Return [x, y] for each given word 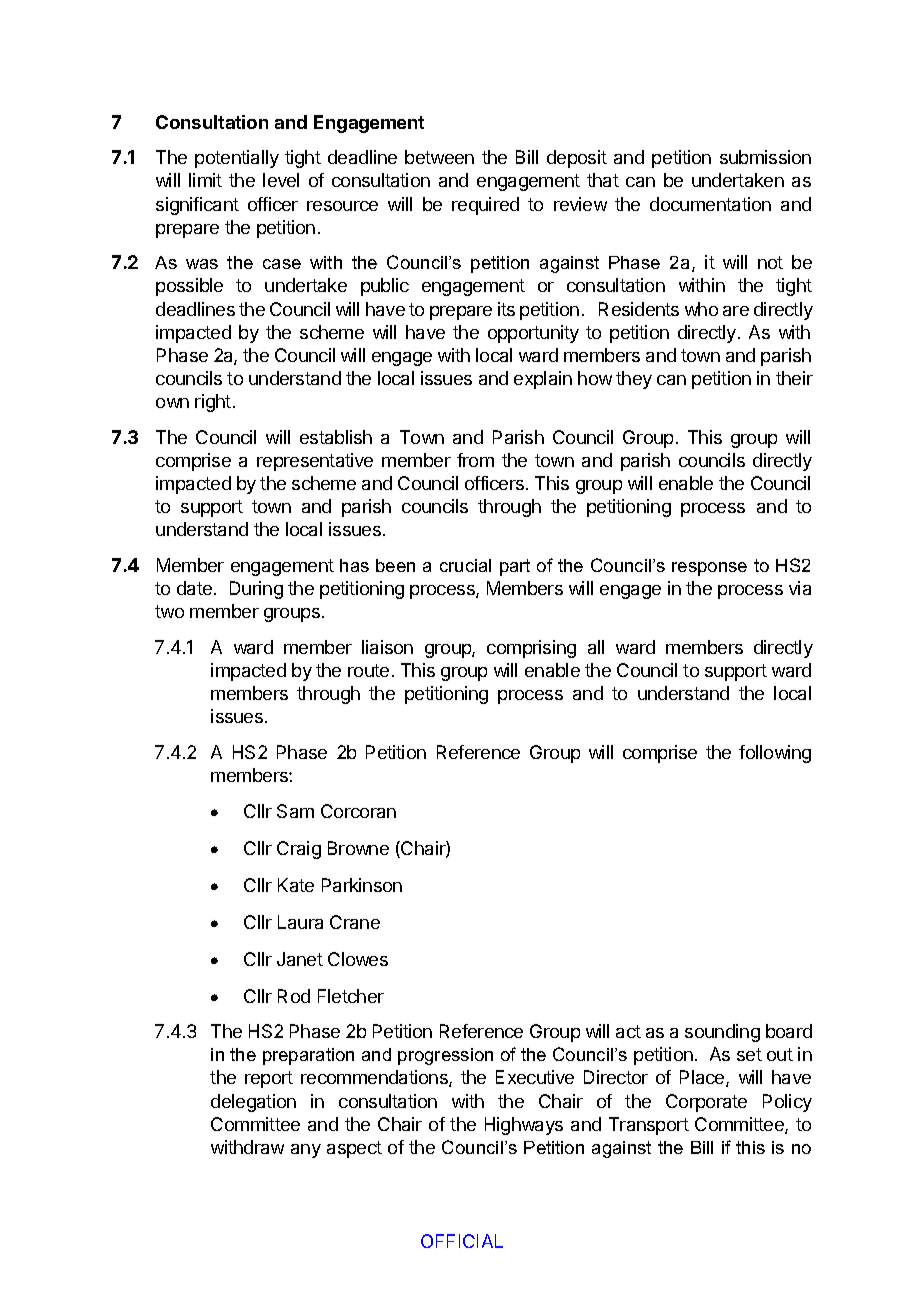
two [169, 611]
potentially [237, 159]
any [306, 1151]
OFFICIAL [462, 1241]
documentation [710, 204]
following [775, 754]
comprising [531, 649]
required [485, 206]
